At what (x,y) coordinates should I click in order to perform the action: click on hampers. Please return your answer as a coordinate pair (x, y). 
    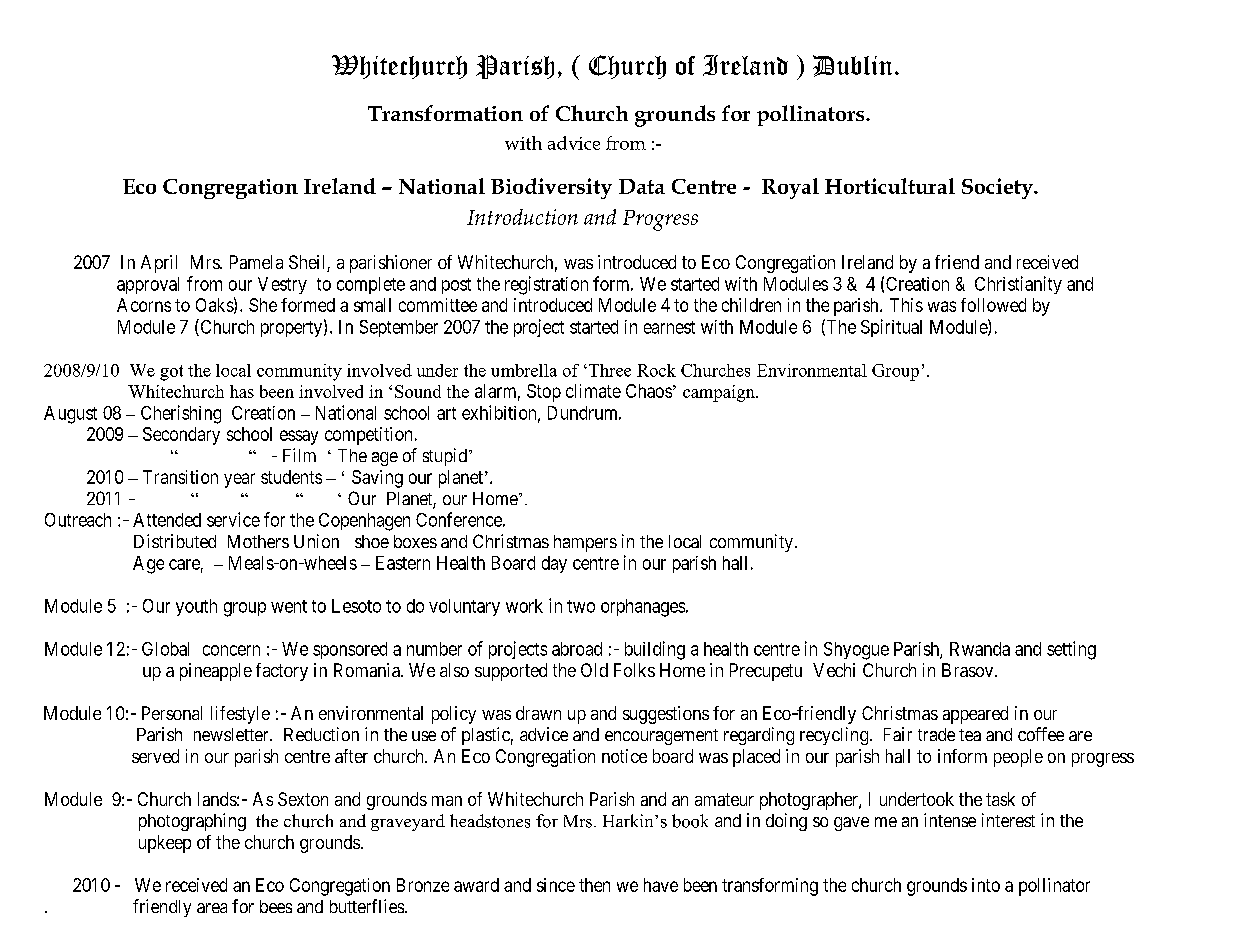
    Looking at the image, I should click on (585, 543).
